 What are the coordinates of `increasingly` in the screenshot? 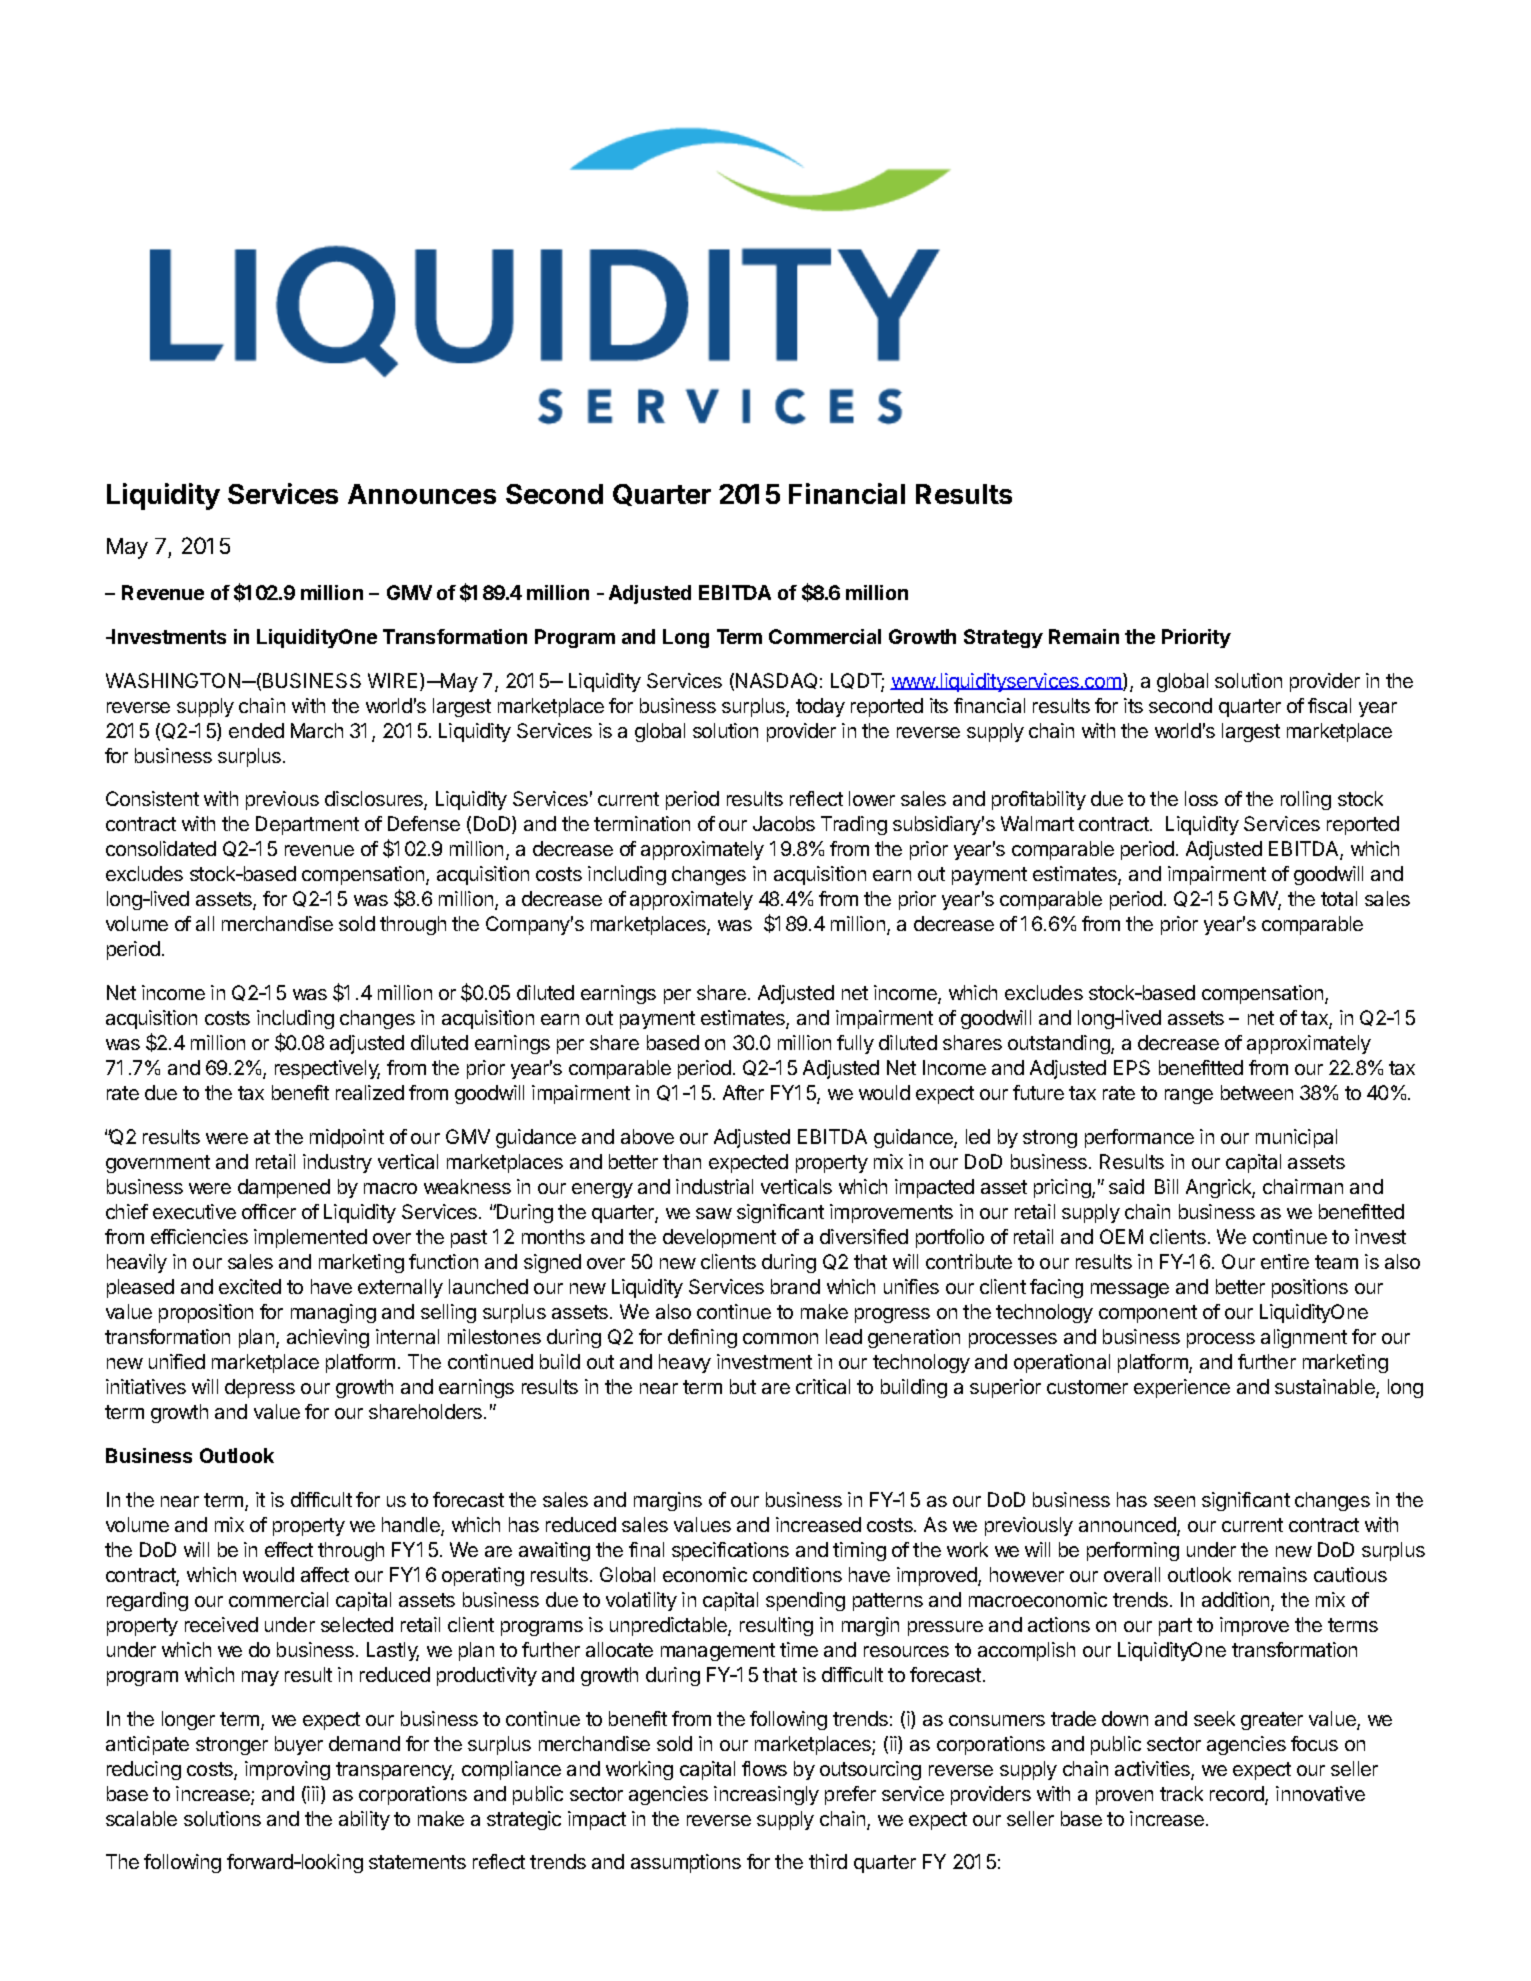 It's located at (766, 1795).
